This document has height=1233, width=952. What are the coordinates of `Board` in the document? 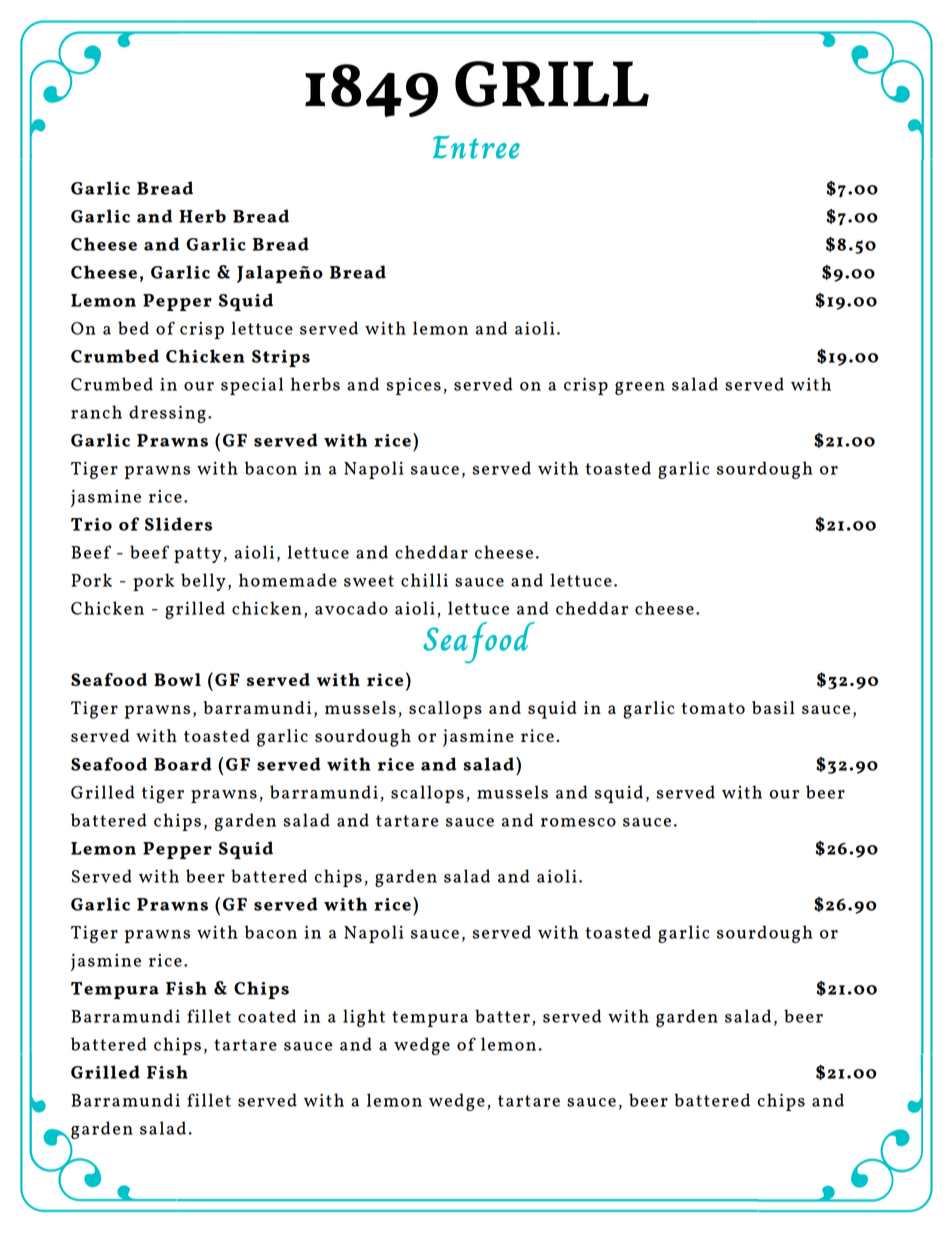 It's located at (183, 764).
